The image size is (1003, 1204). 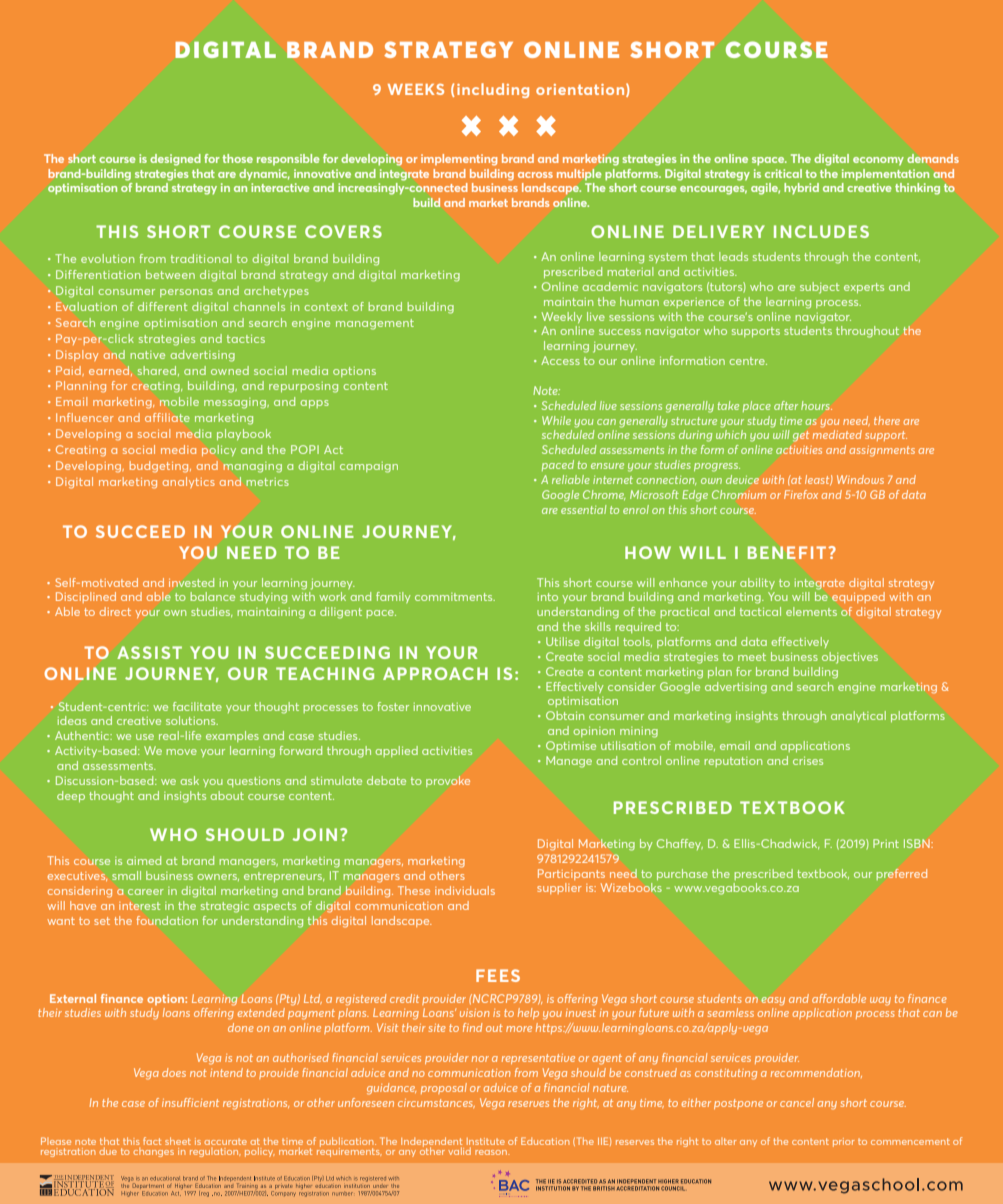 What do you see at coordinates (167, 920) in the screenshot?
I see `foundation` at bounding box center [167, 920].
